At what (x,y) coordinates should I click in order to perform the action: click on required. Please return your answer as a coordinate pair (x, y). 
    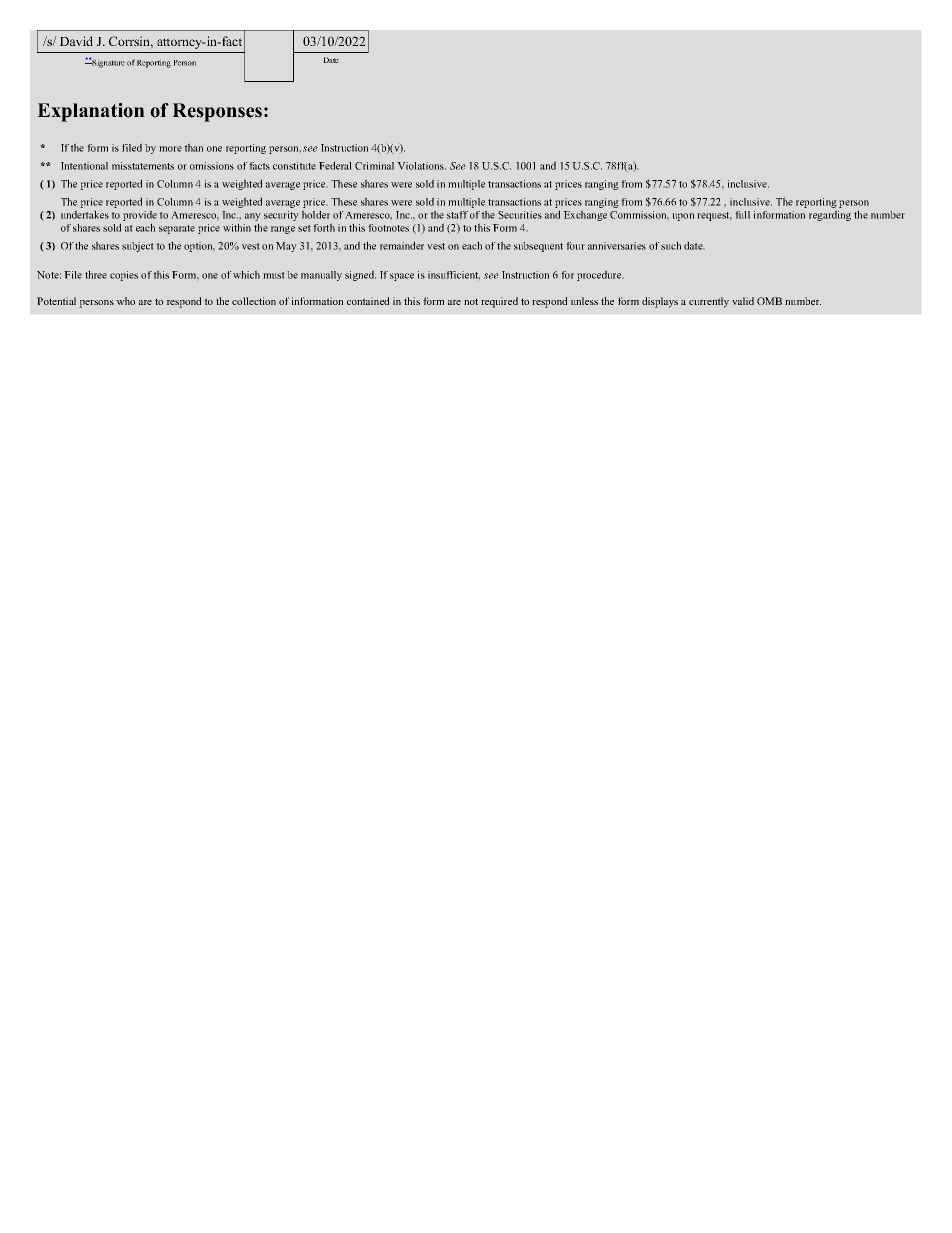
    Looking at the image, I should click on (499, 302).
